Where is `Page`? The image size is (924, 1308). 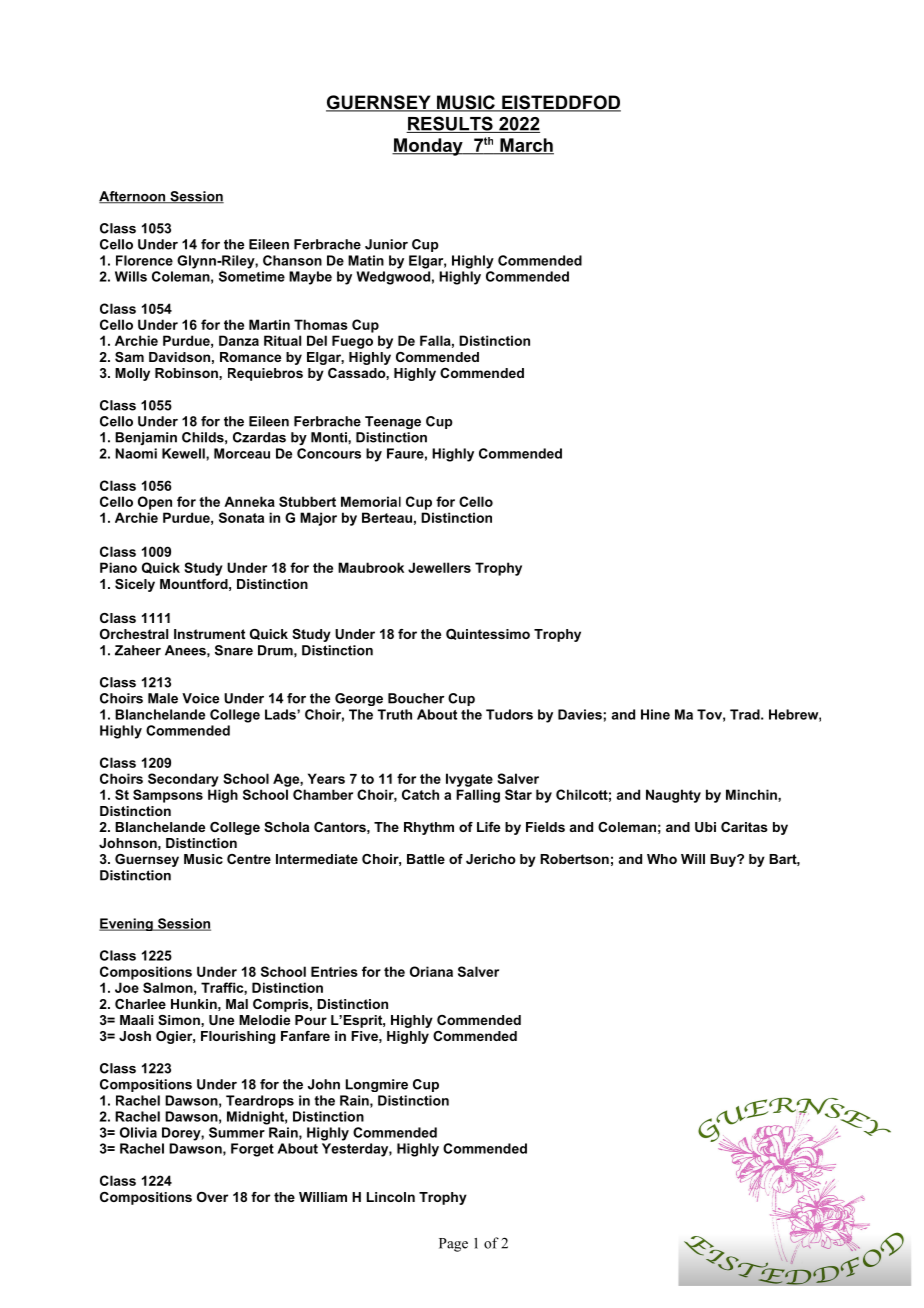
Page is located at coordinates (453, 1245).
